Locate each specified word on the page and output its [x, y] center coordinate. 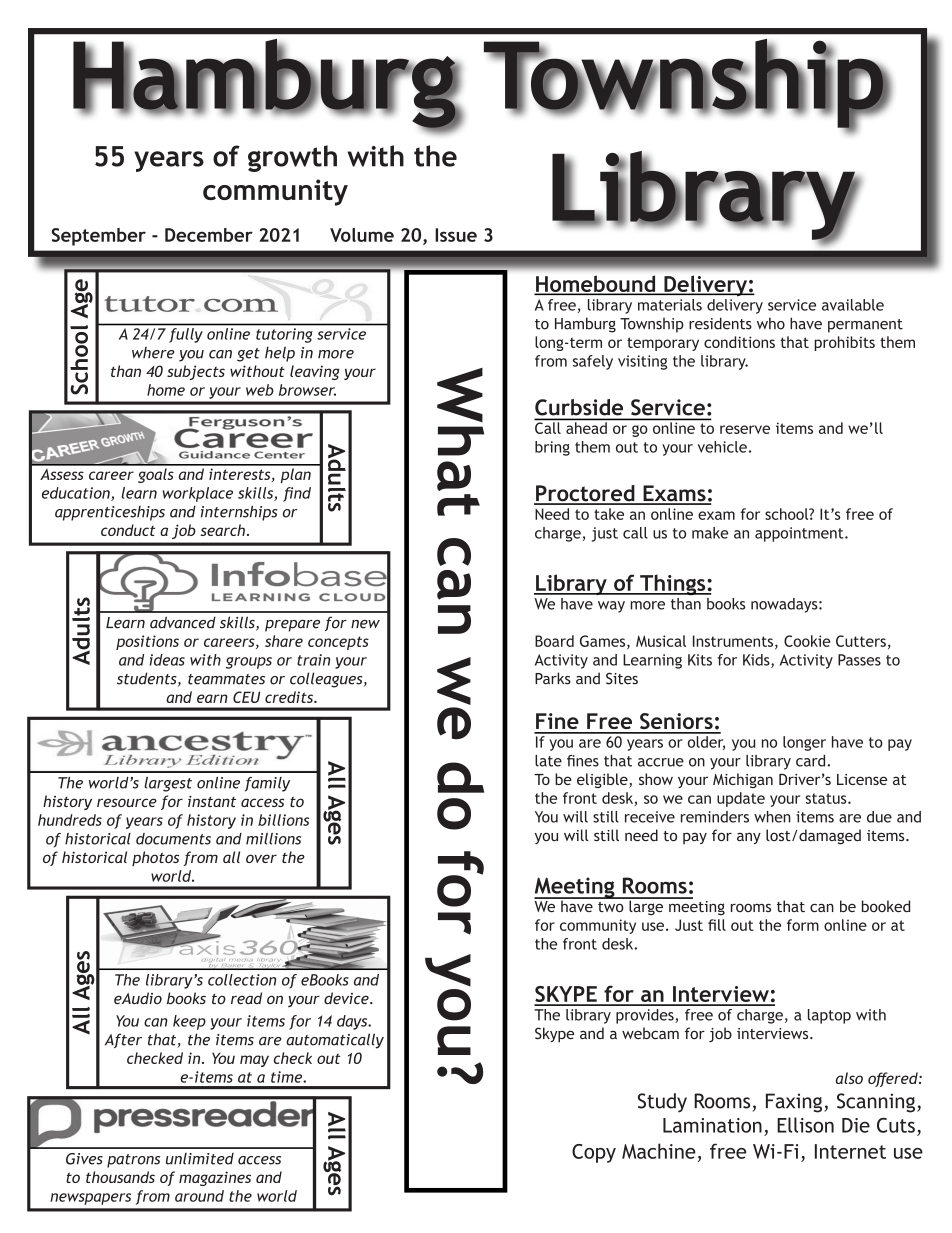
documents [173, 839]
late [548, 761]
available [853, 305]
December [209, 235]
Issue [456, 235]
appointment [800, 534]
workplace [198, 494]
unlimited [200, 1159]
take [609, 514]
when [772, 817]
